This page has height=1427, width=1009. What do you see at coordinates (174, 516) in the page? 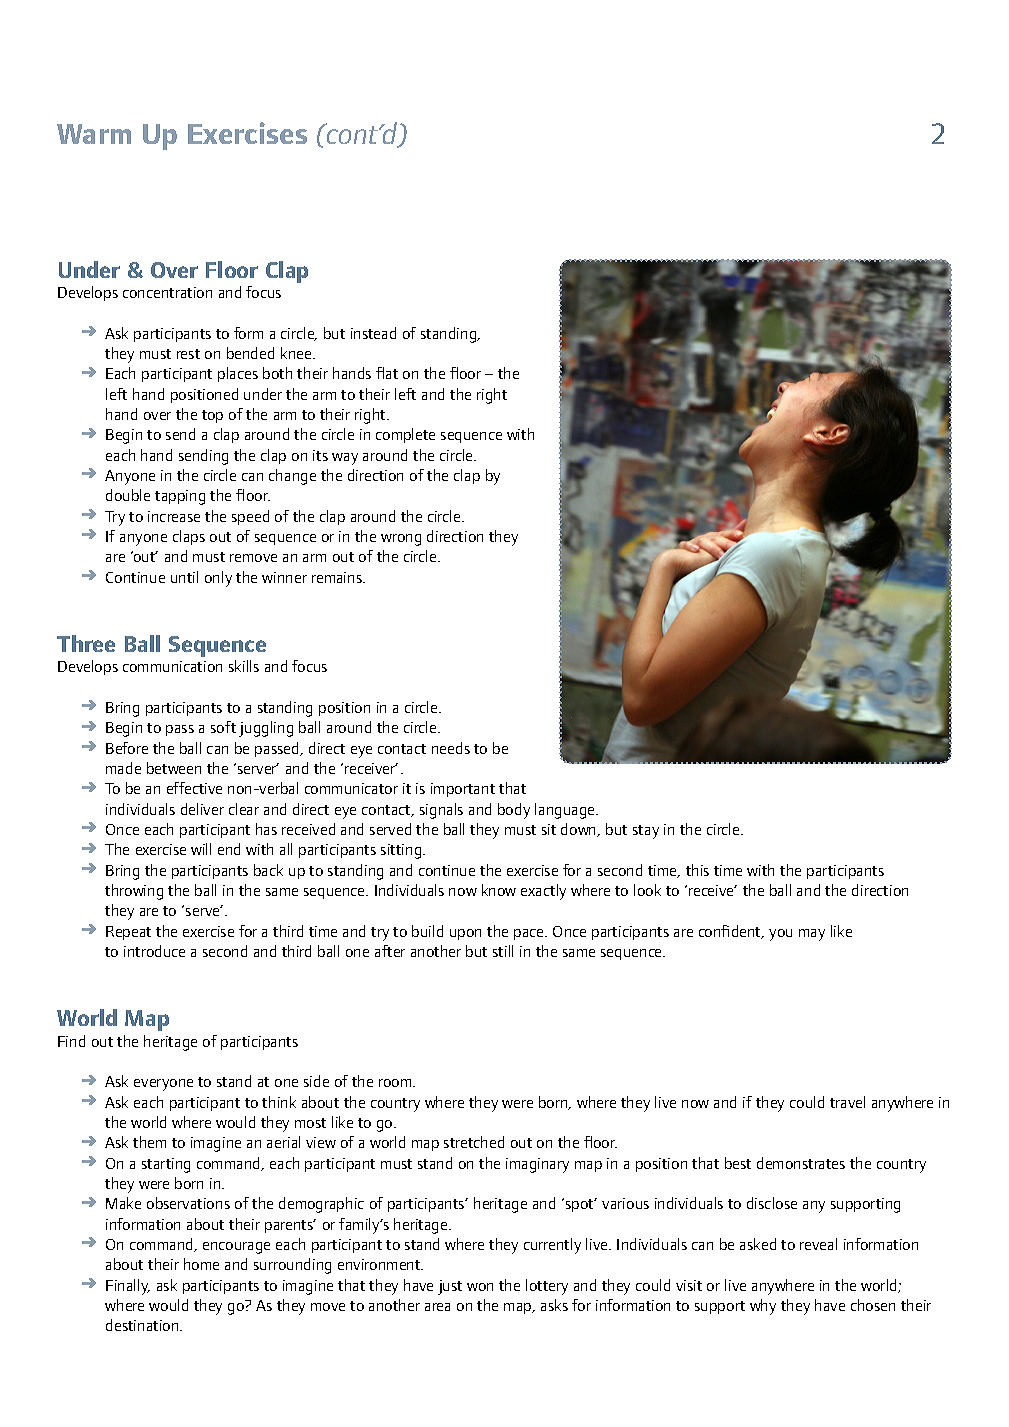
I see `increase` at bounding box center [174, 516].
